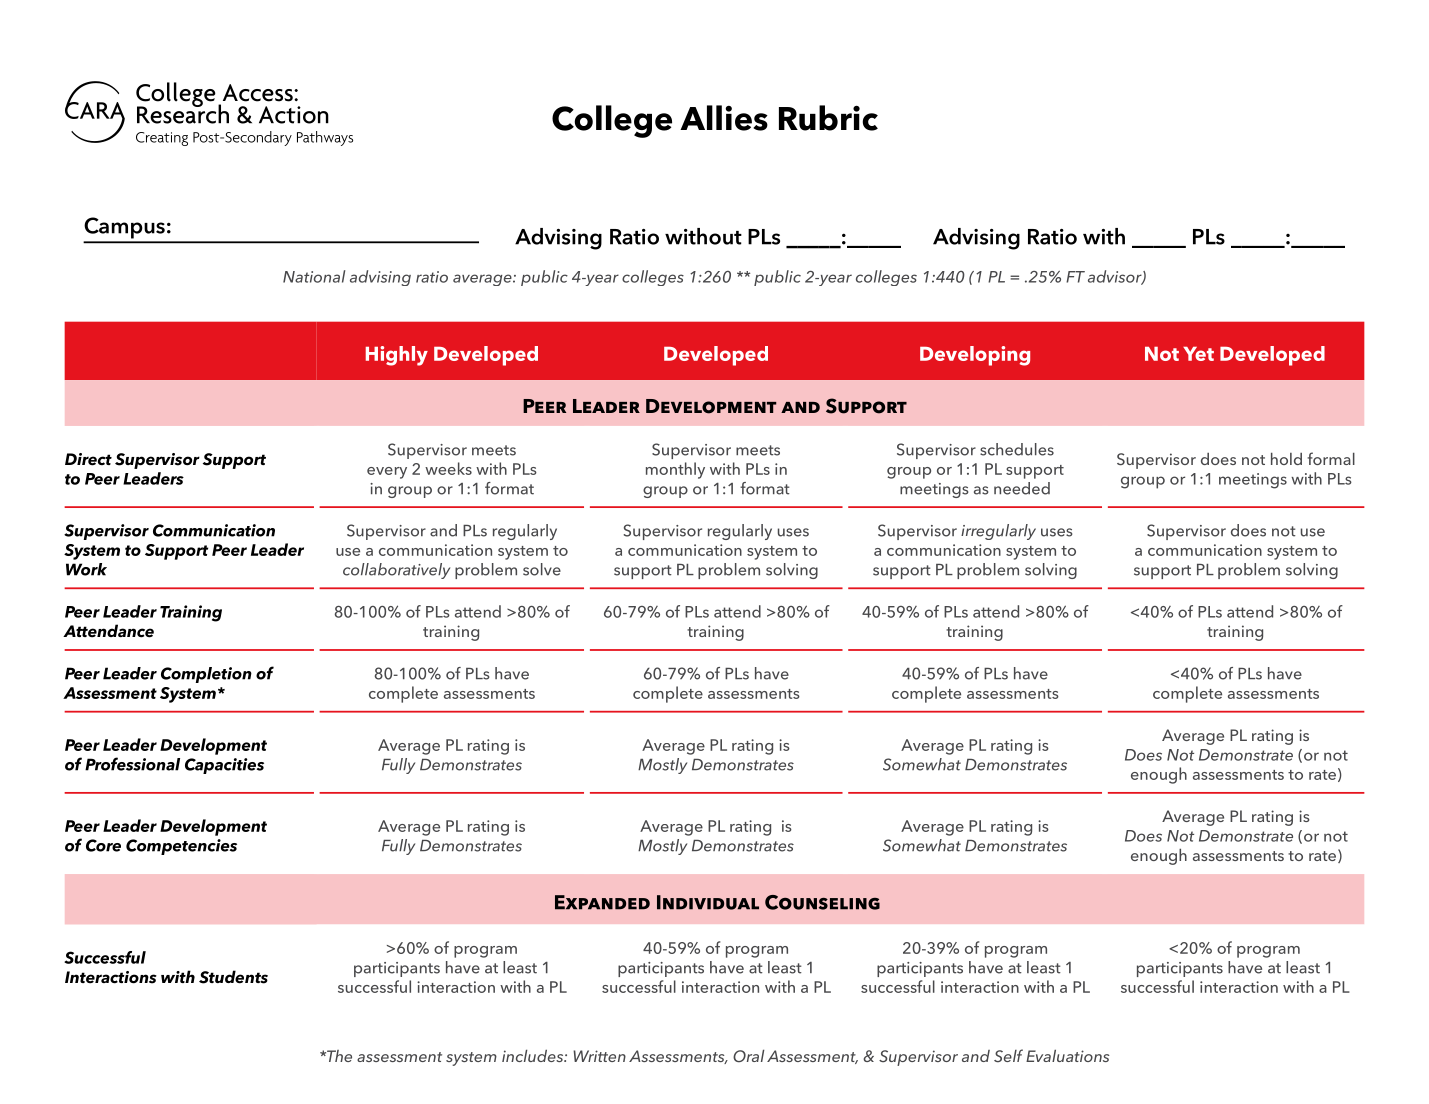 The image size is (1429, 1104). I want to click on Rubric, so click(828, 118).
